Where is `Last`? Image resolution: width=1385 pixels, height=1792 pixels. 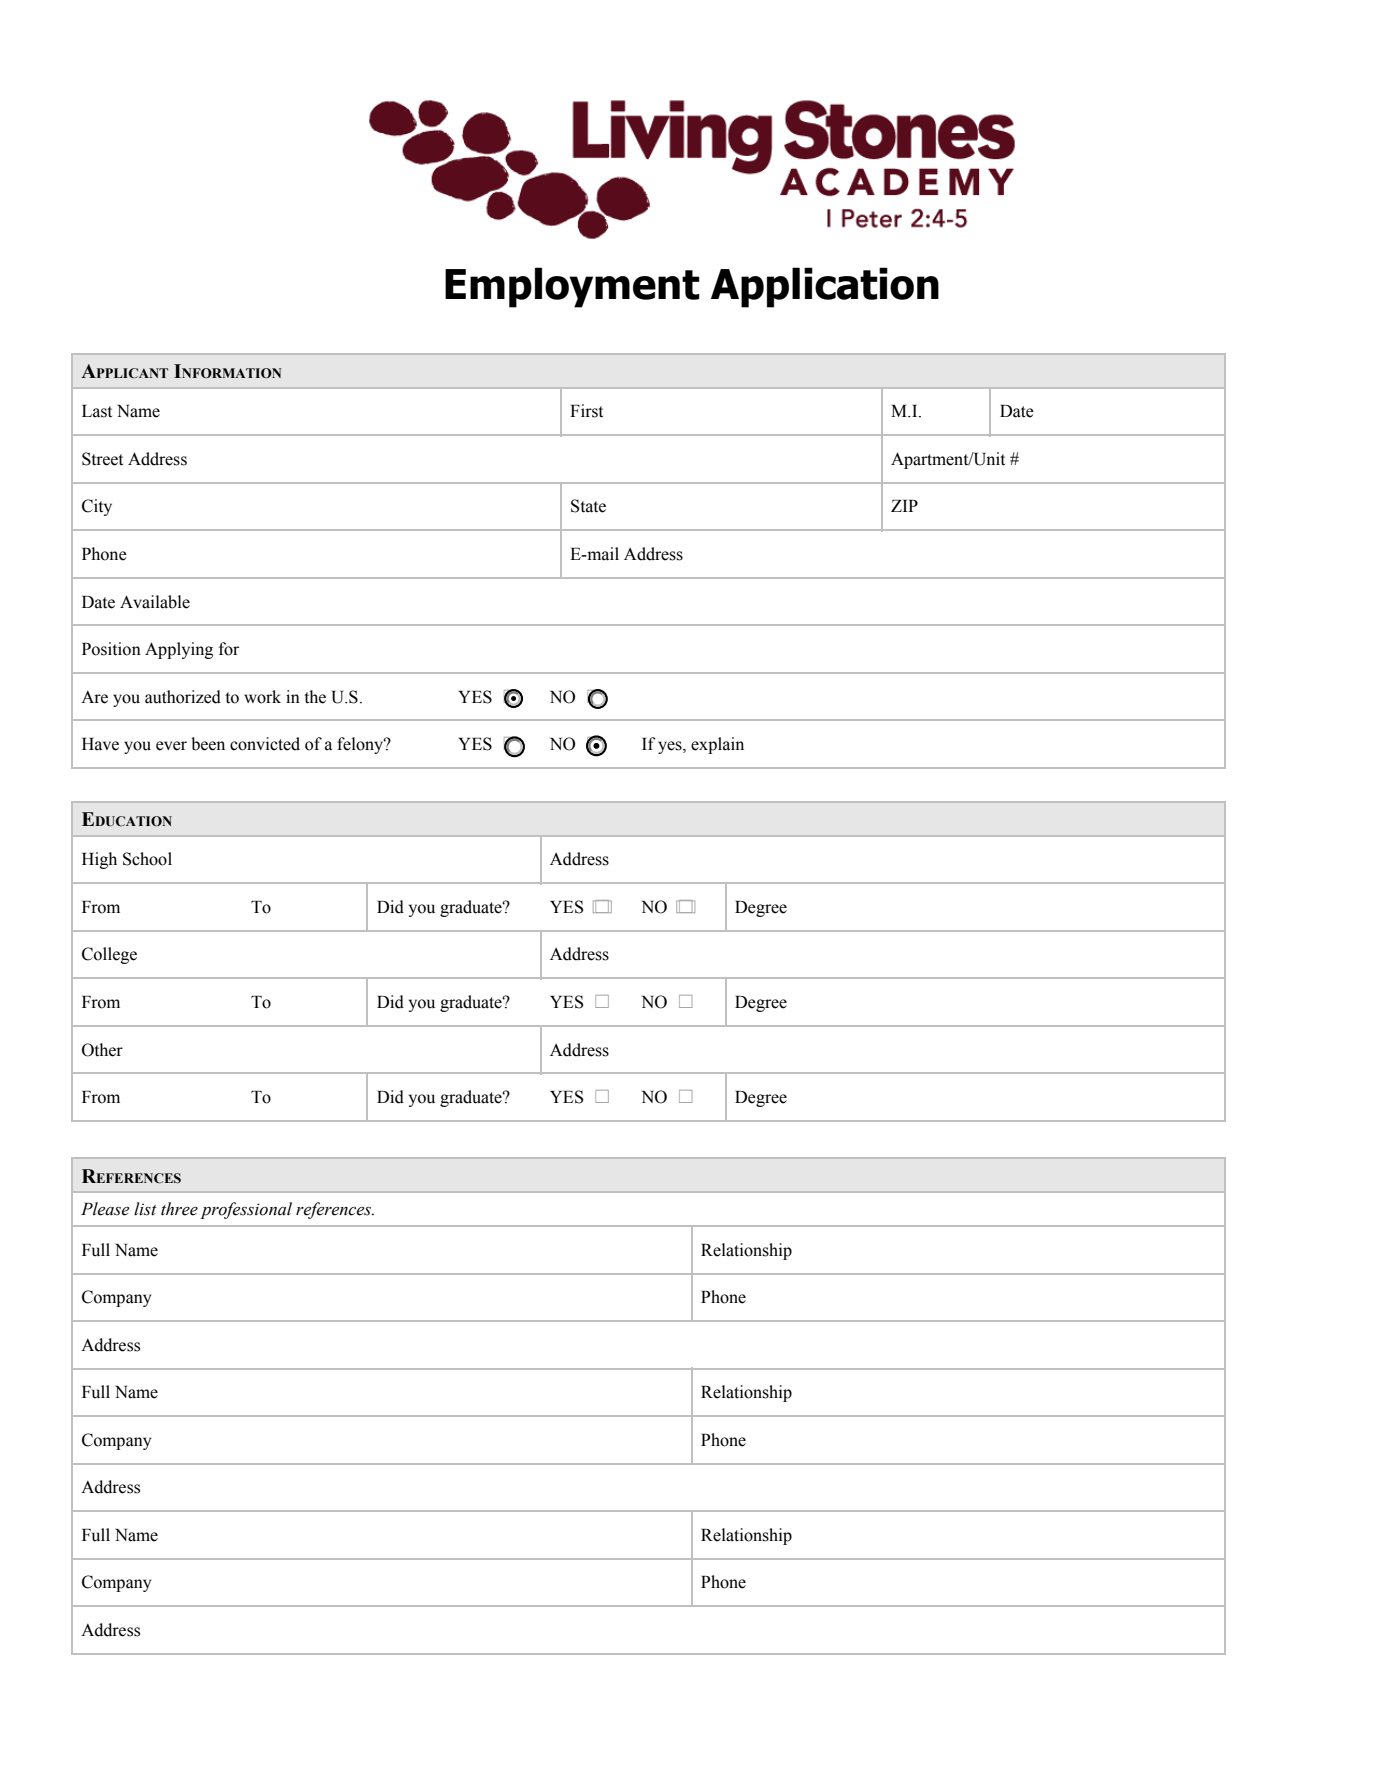 Last is located at coordinates (97, 411).
